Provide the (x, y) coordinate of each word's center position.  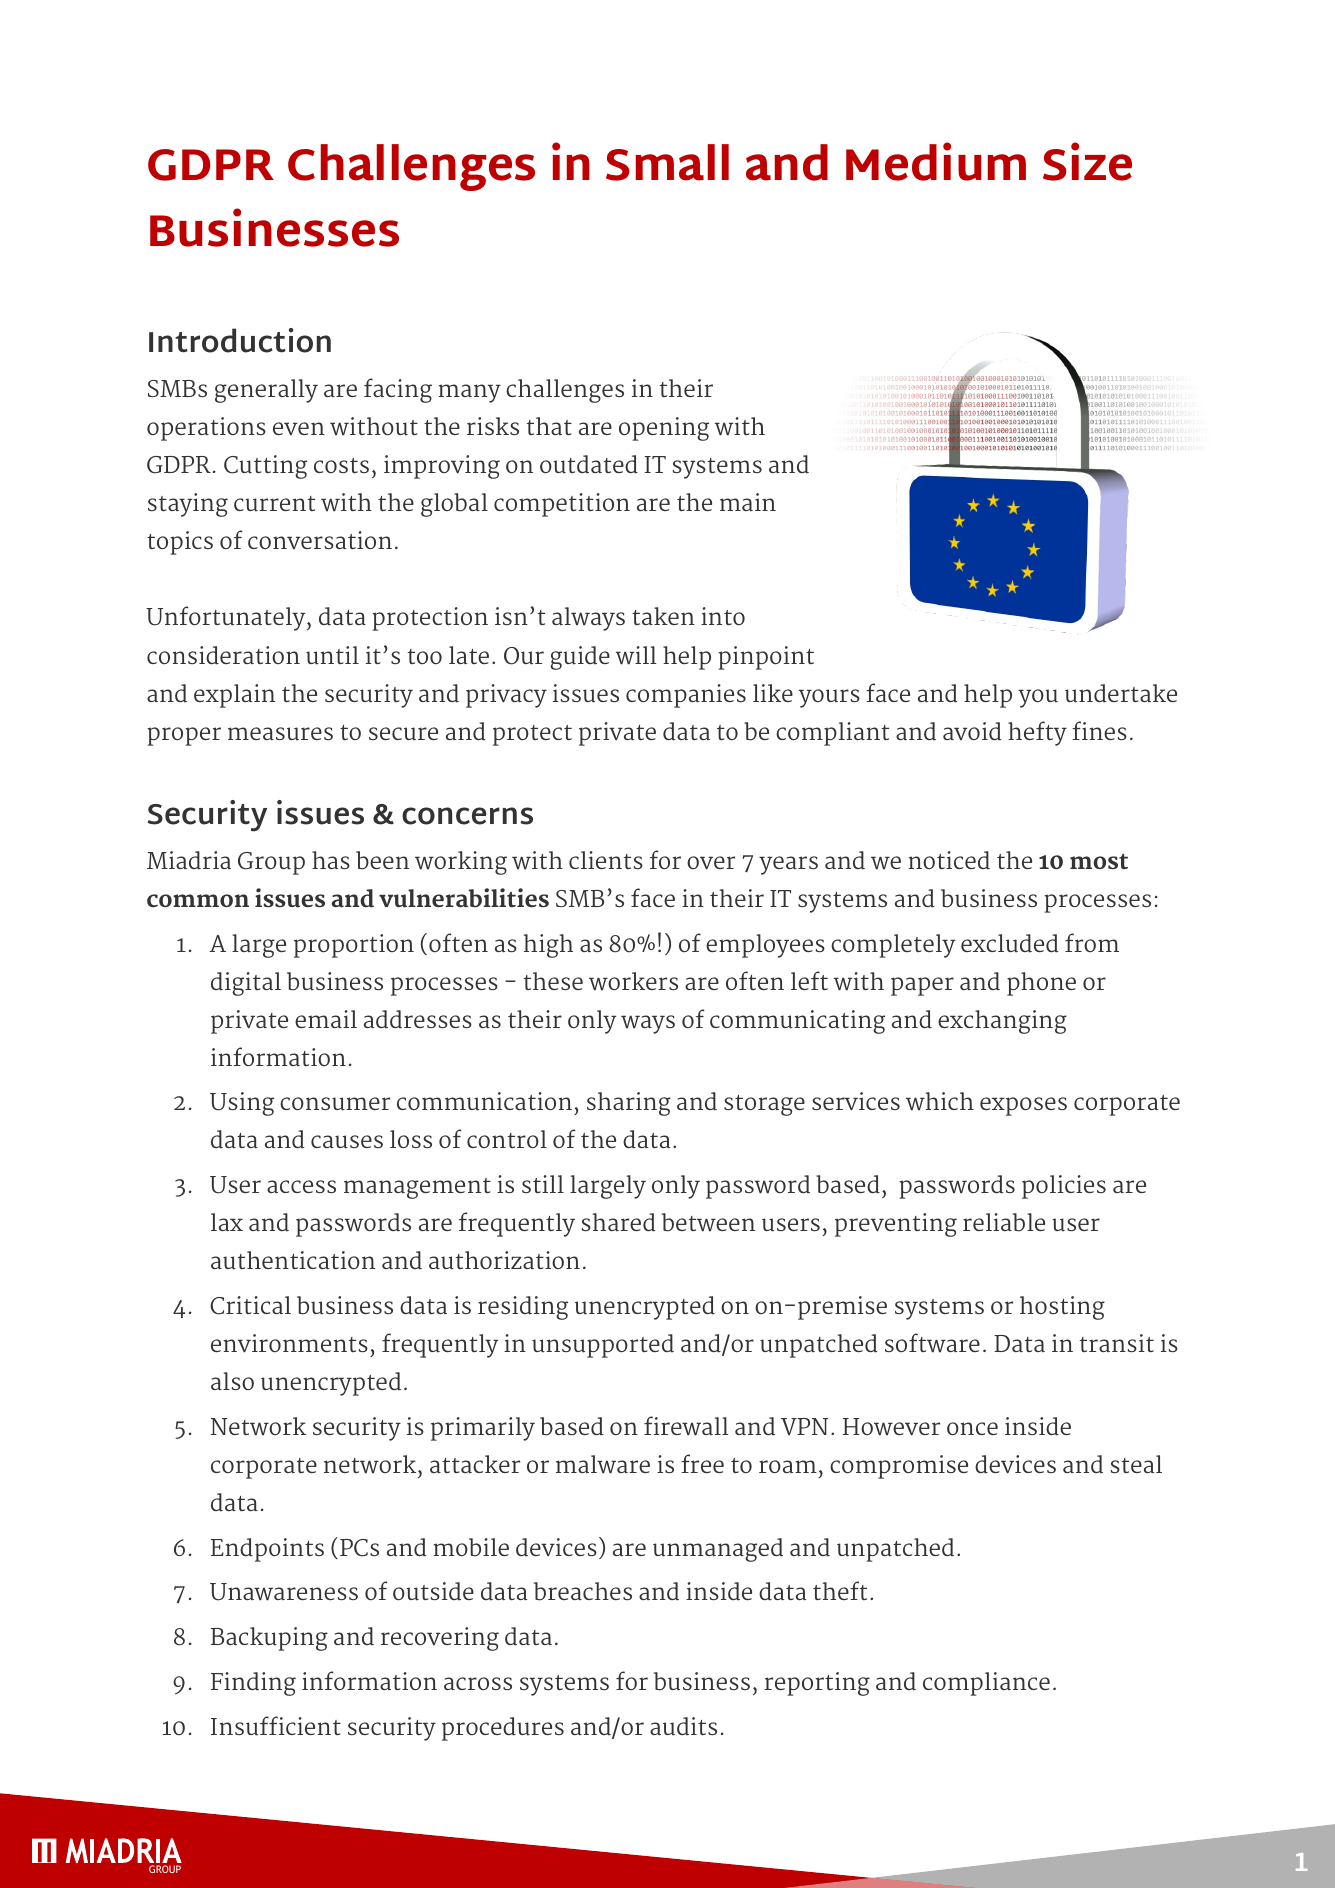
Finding (253, 1684)
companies (686, 696)
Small (667, 162)
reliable (1004, 1222)
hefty (1037, 733)
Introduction (240, 340)
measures (280, 734)
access (301, 1186)
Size (1087, 161)
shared (619, 1222)
